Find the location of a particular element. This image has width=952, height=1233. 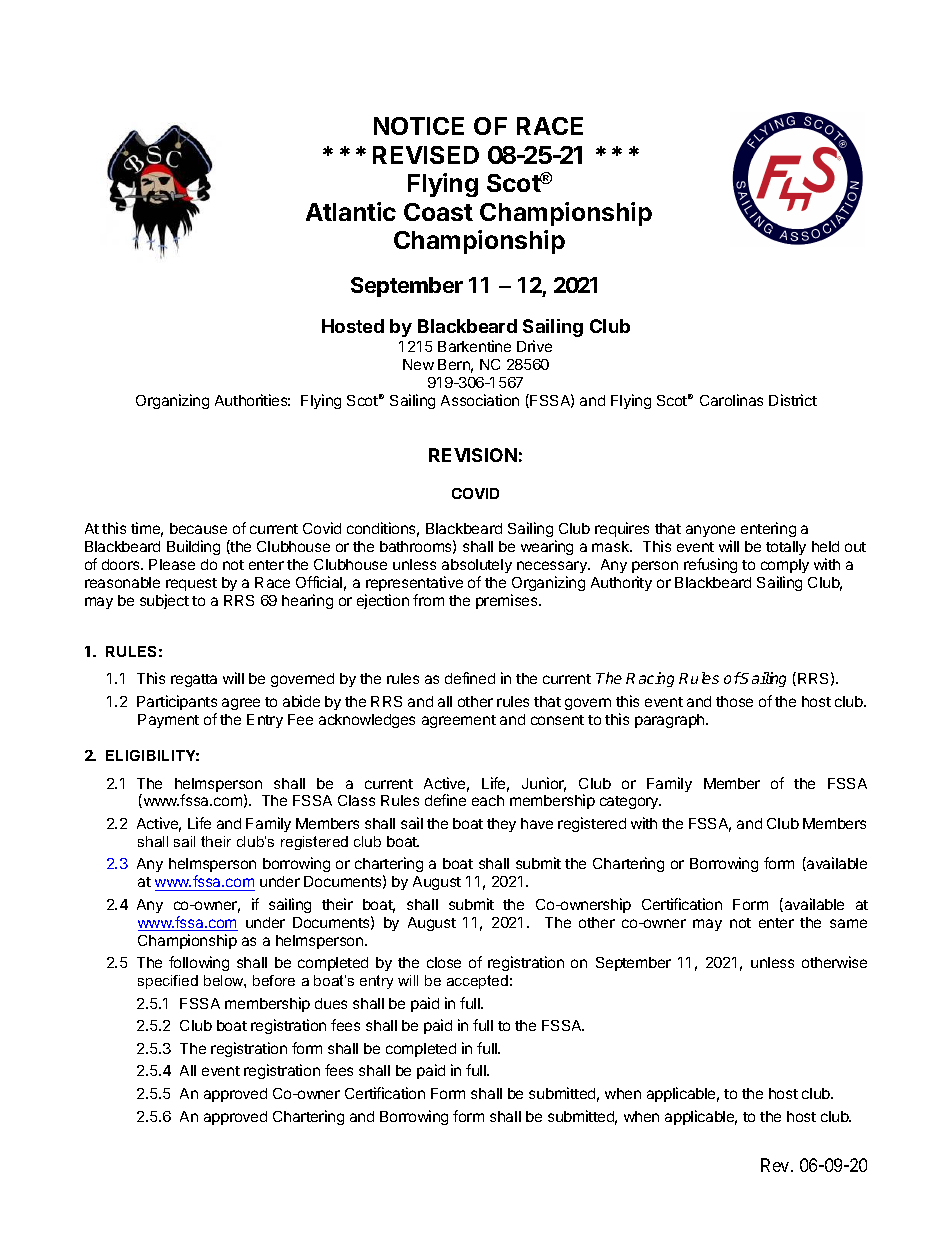

REVISED is located at coordinates (426, 155).
